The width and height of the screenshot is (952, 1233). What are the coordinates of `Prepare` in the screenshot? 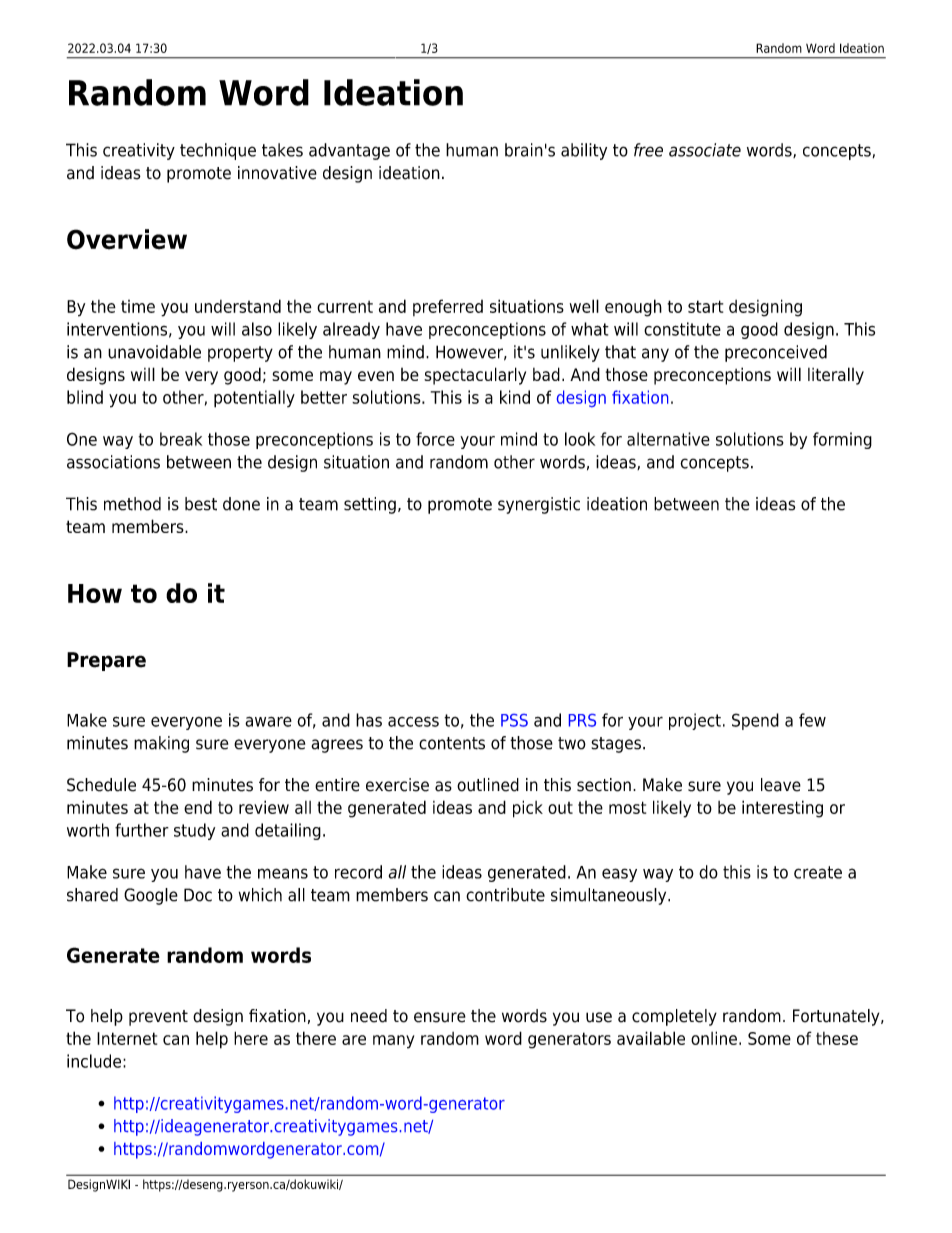 It's located at (106, 661).
